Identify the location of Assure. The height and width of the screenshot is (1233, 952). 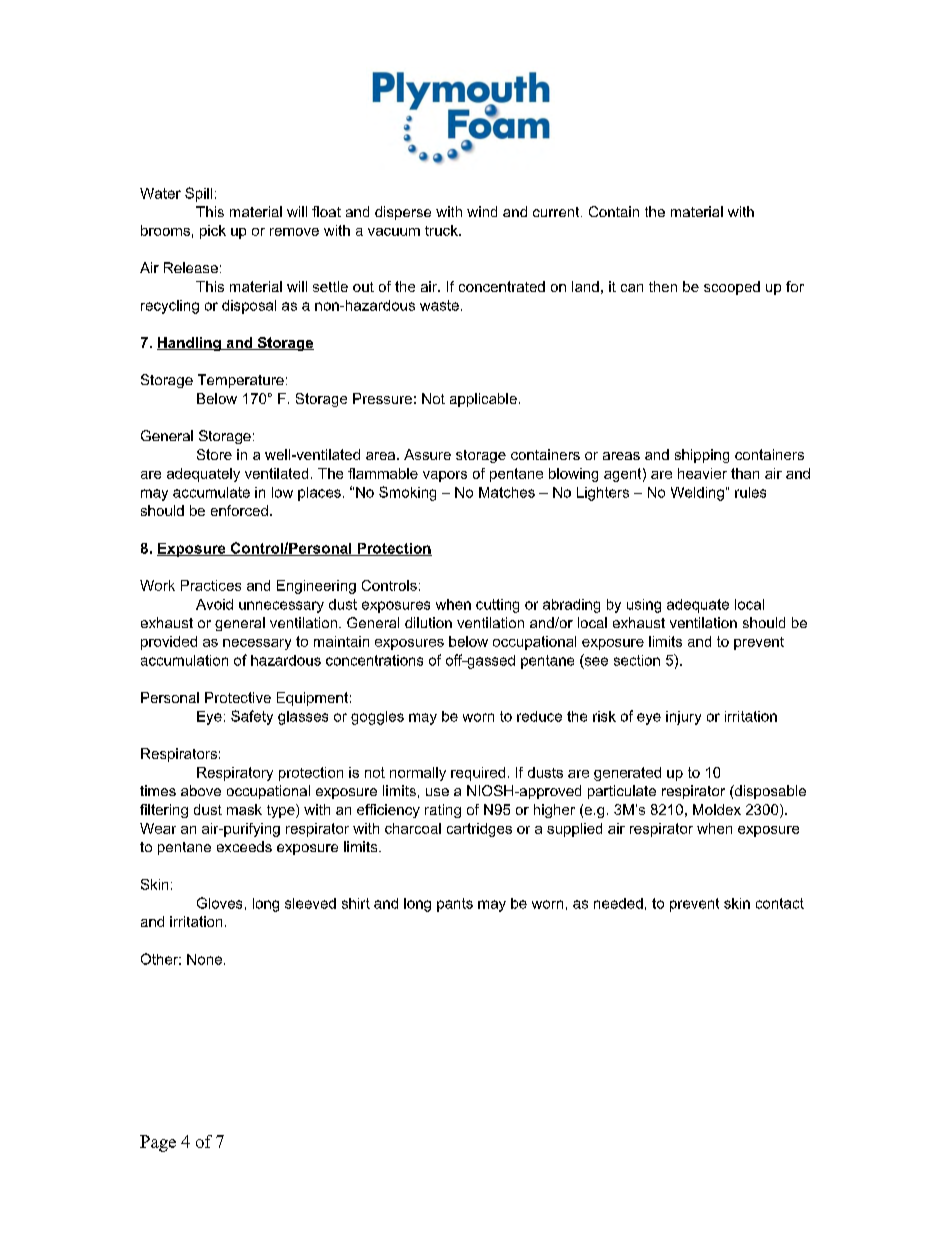
(427, 454).
